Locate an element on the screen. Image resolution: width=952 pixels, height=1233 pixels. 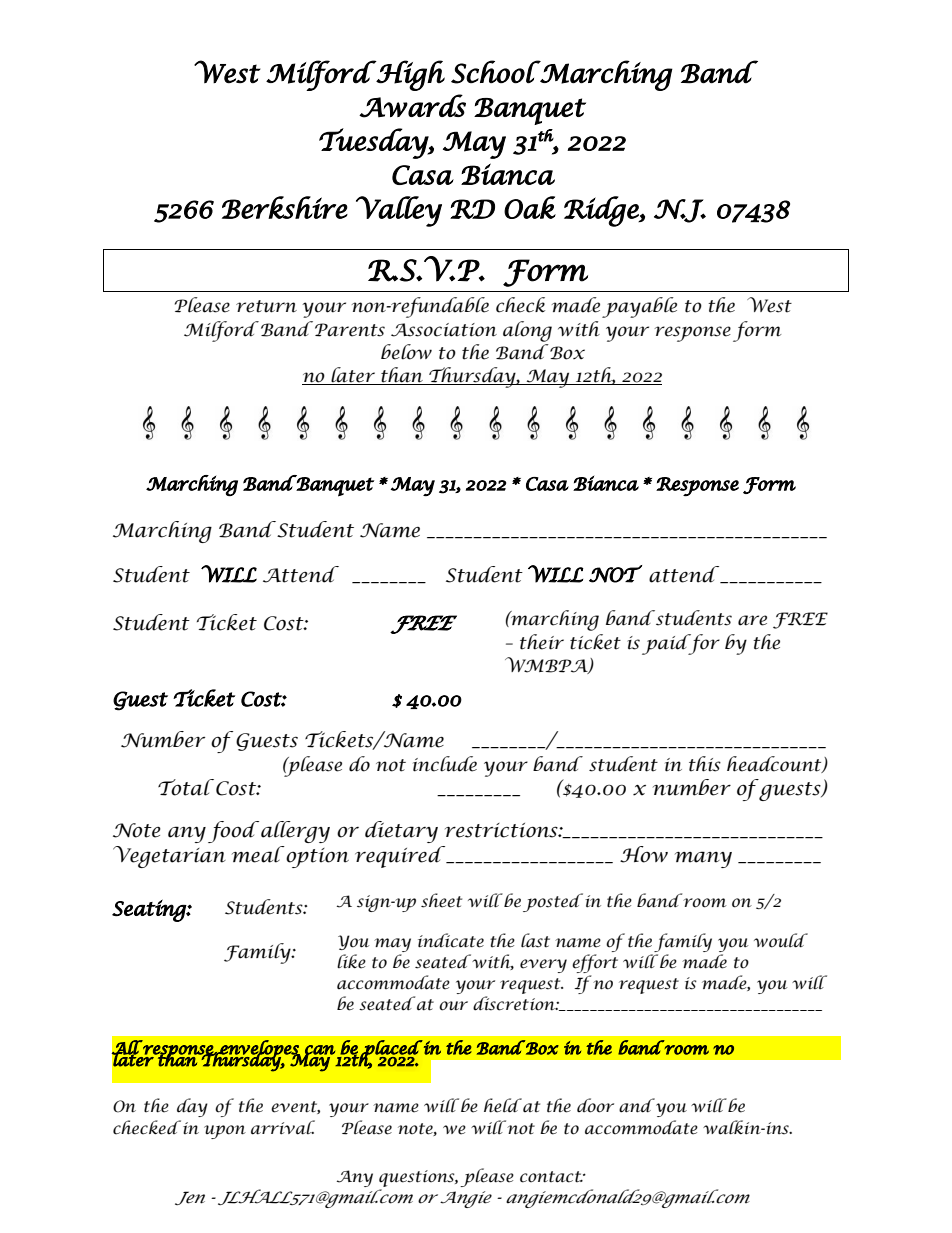
Association is located at coordinates (444, 330).
